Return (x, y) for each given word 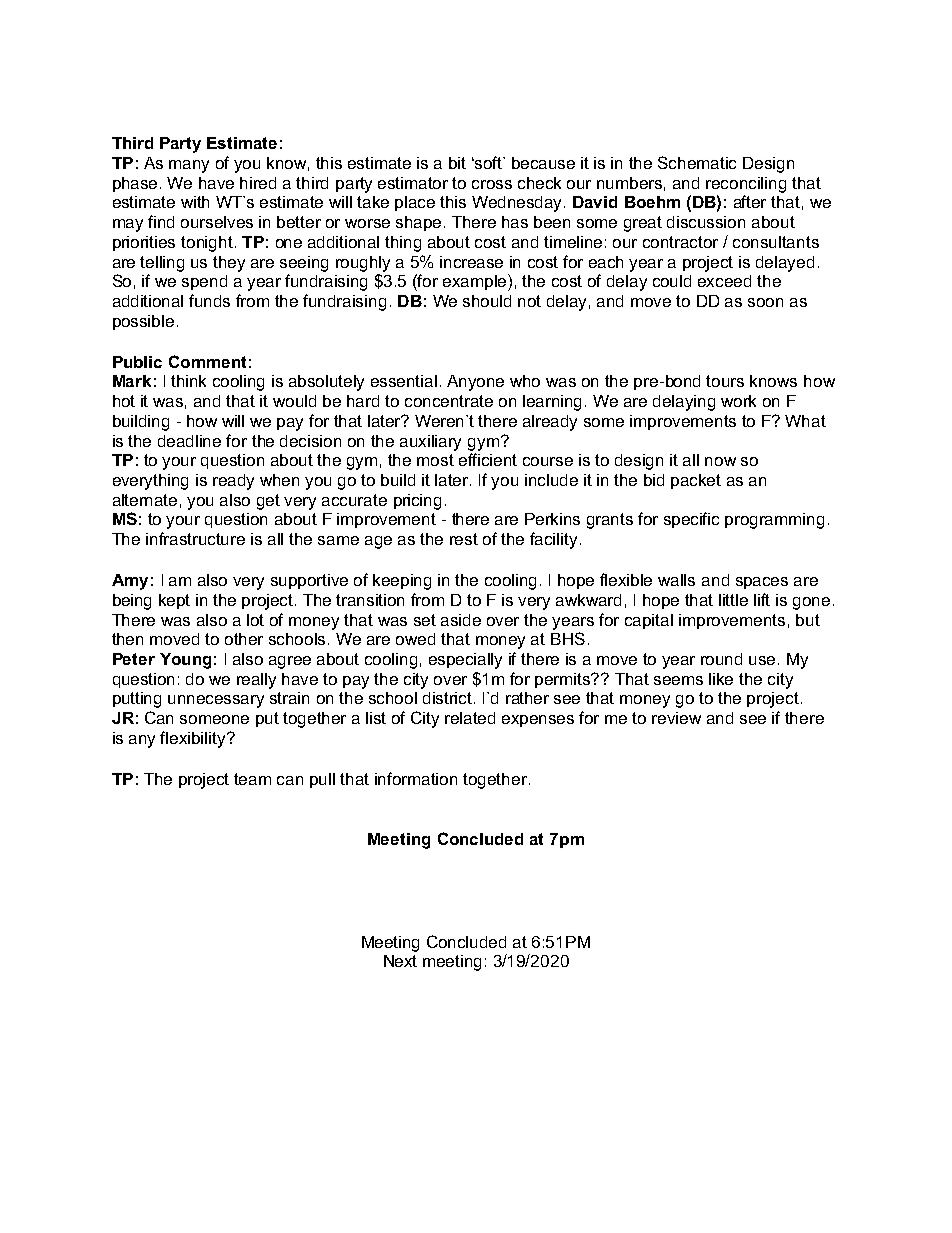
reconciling (746, 185)
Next (400, 961)
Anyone (475, 383)
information (416, 778)
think (188, 381)
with (195, 202)
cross (492, 184)
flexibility (194, 739)
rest (464, 539)
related (470, 718)
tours (725, 381)
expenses (538, 721)
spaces (762, 583)
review (676, 718)
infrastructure (195, 538)
